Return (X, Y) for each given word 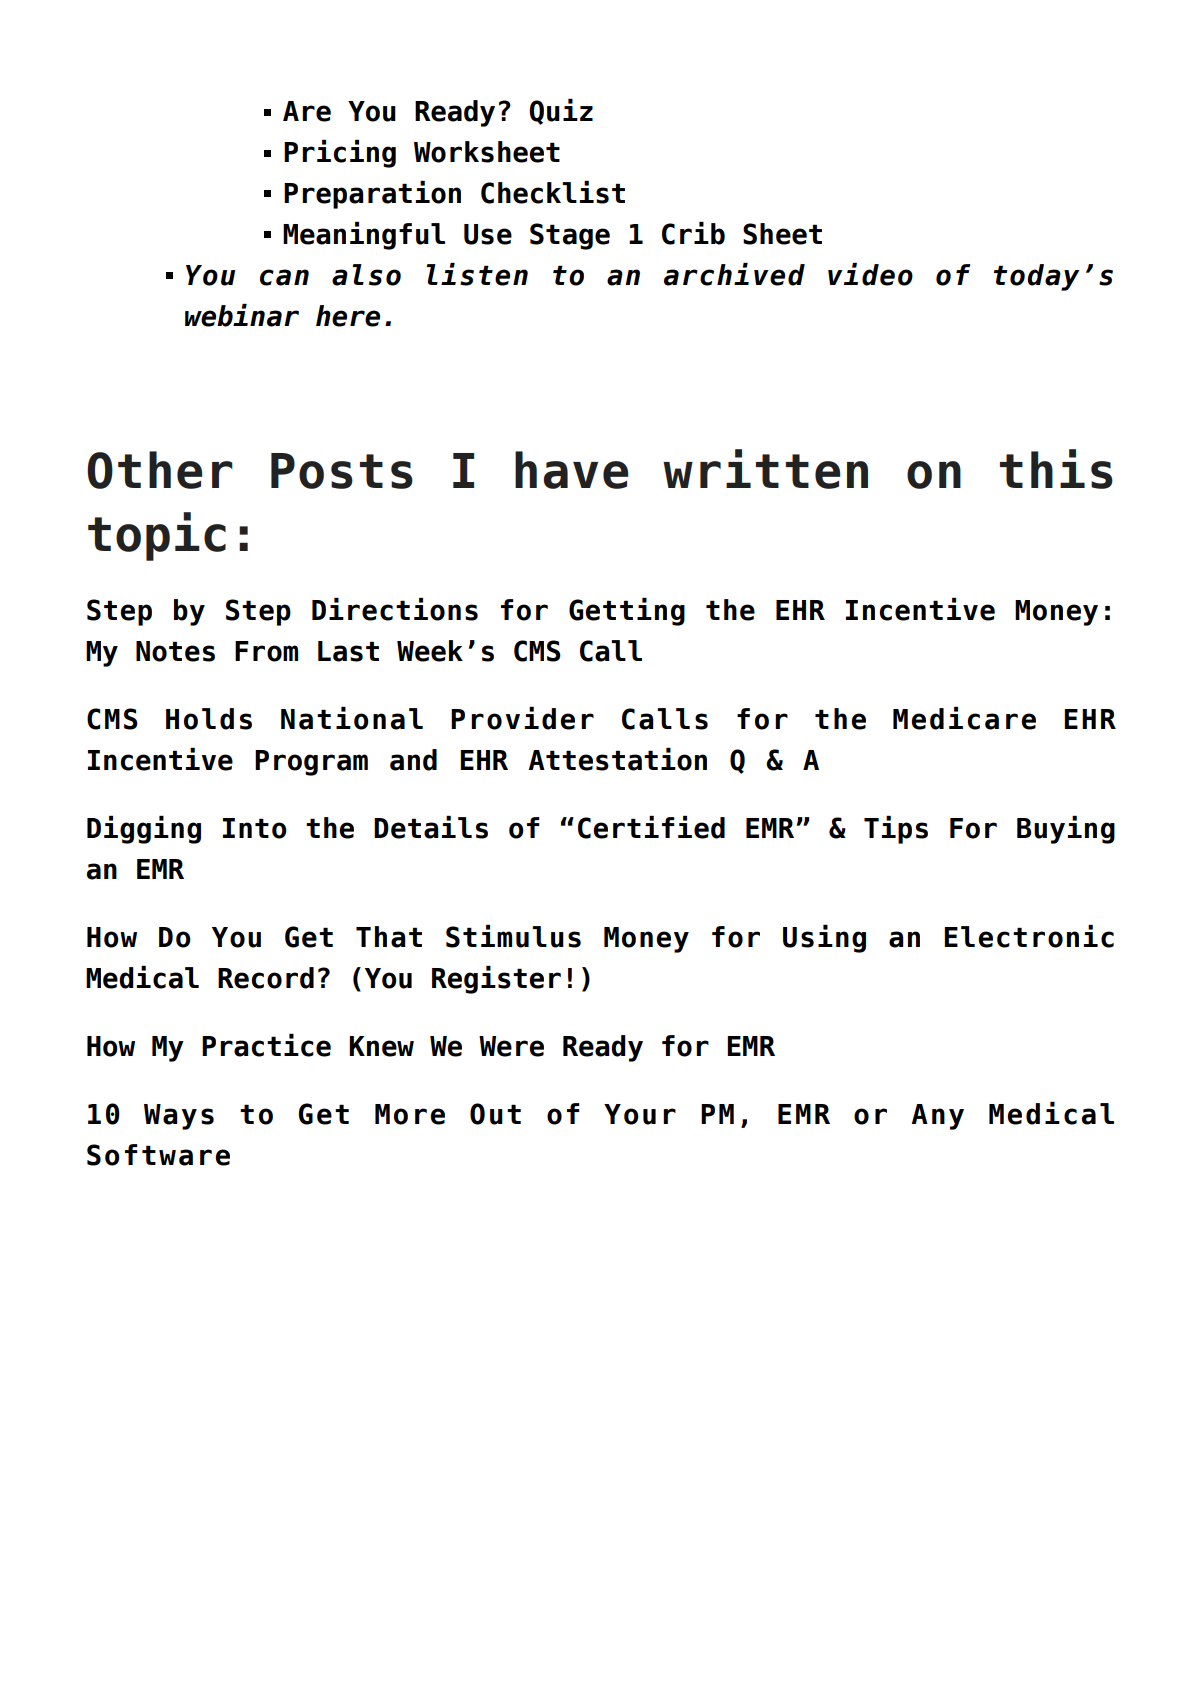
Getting (627, 612)
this (1056, 469)
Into (255, 828)
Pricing (340, 154)
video (870, 274)
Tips (896, 830)
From (266, 651)
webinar (242, 315)
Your (640, 1114)
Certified (651, 827)
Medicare (964, 718)
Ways (179, 1117)
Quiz (561, 112)
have (571, 470)
